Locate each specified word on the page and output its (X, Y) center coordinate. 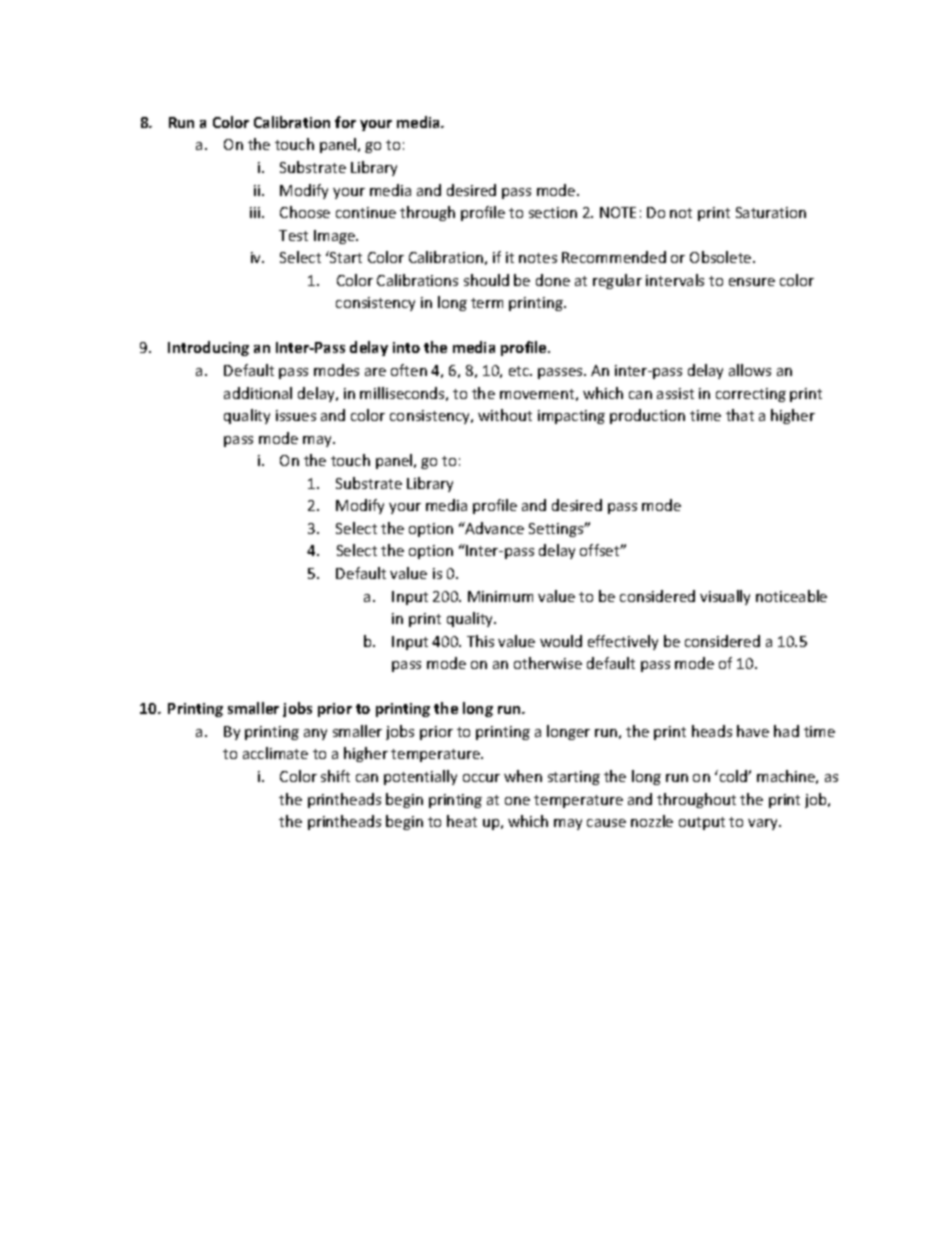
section (553, 212)
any (315, 734)
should (486, 280)
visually (725, 597)
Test (293, 235)
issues (296, 415)
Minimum (500, 596)
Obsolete (722, 257)
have (753, 731)
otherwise (548, 663)
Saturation (771, 212)
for (345, 122)
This (480, 641)
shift (335, 776)
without (505, 415)
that (740, 415)
